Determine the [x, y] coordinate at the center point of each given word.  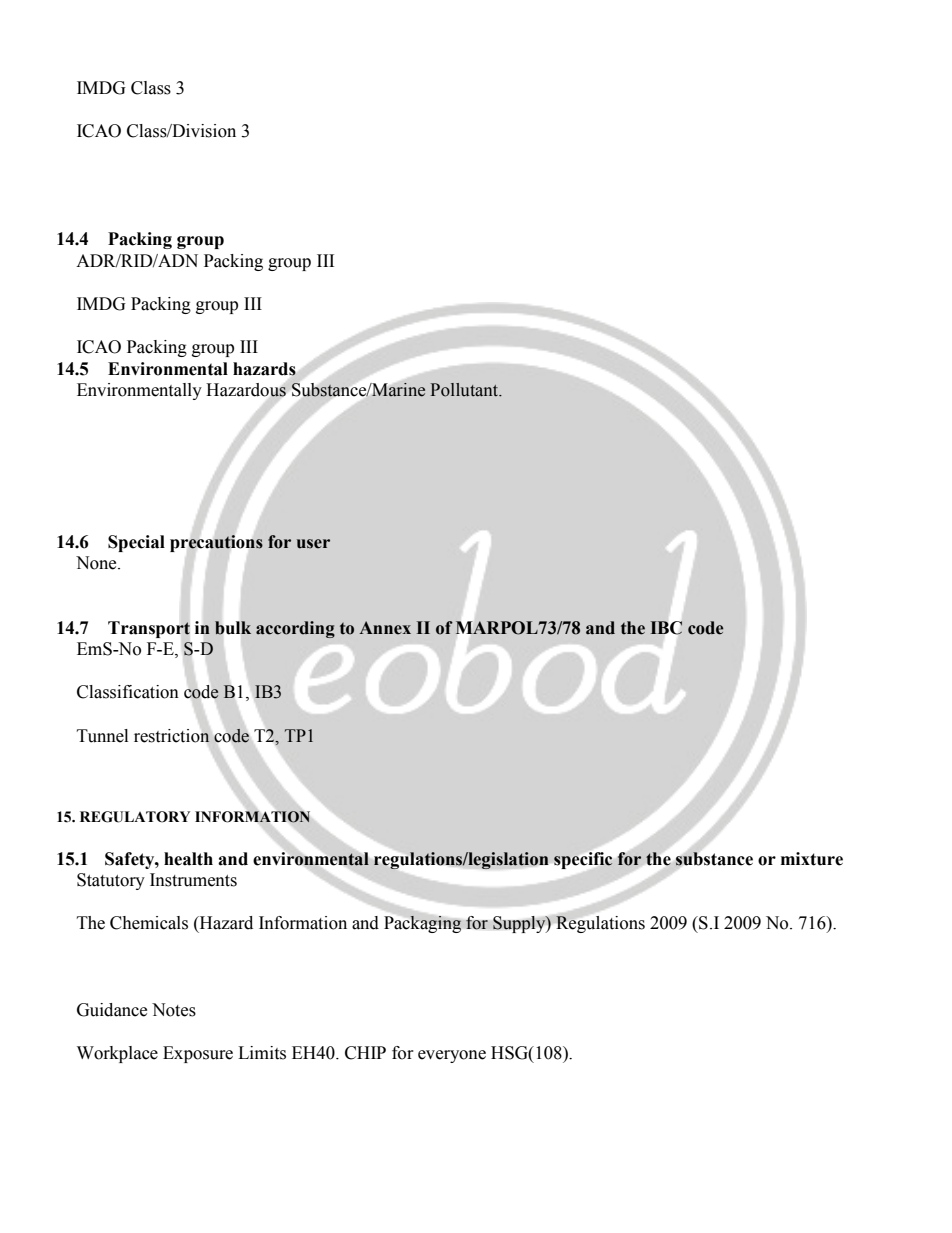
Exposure [198, 1054]
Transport [149, 629]
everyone [452, 1056]
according [295, 629]
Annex [385, 628]
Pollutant [465, 390]
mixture [812, 859]
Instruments [193, 880]
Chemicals [149, 923]
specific [583, 860]
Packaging [423, 924]
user [313, 544]
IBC [666, 627]
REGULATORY [135, 817]
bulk [233, 628]
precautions [216, 543]
